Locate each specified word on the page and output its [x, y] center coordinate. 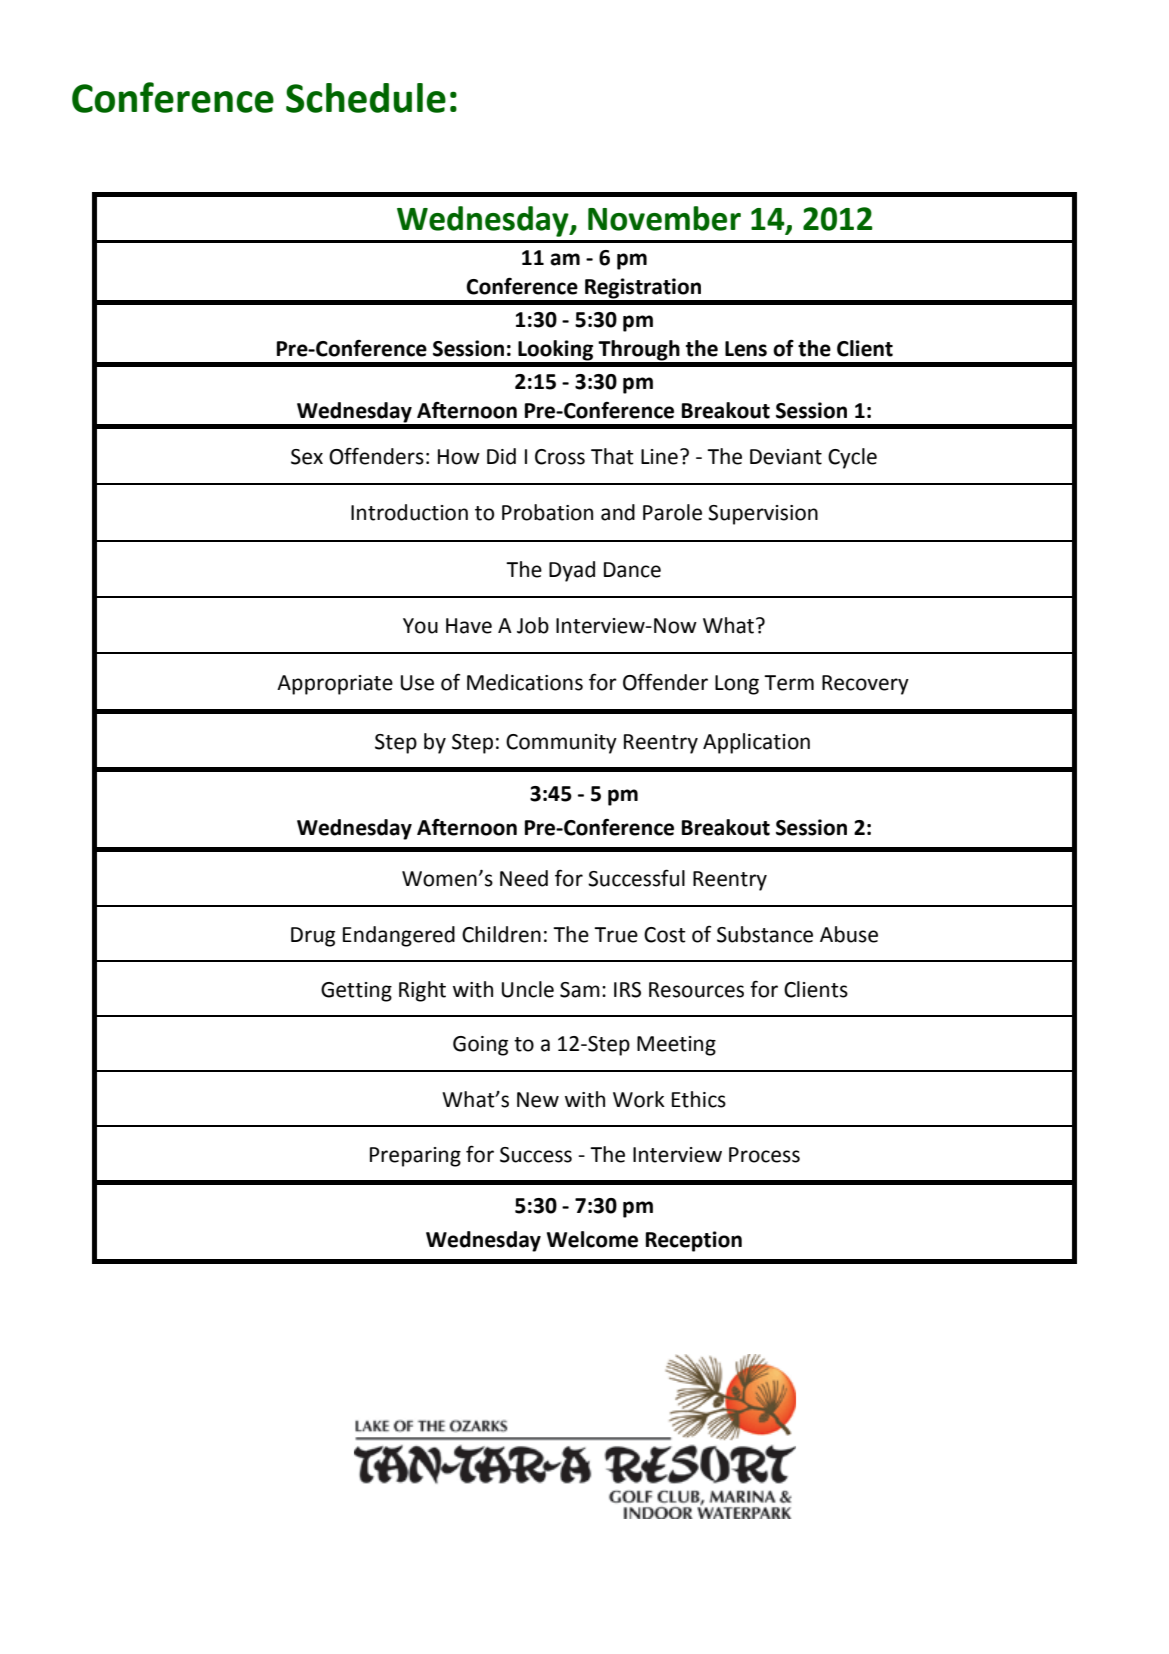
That [612, 456]
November [664, 218]
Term [789, 683]
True [616, 935]
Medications [525, 682]
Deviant [786, 457]
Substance [765, 934]
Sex [307, 457]
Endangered [399, 936]
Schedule [366, 98]
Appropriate [335, 685]
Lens [746, 349]
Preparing [415, 1157]
